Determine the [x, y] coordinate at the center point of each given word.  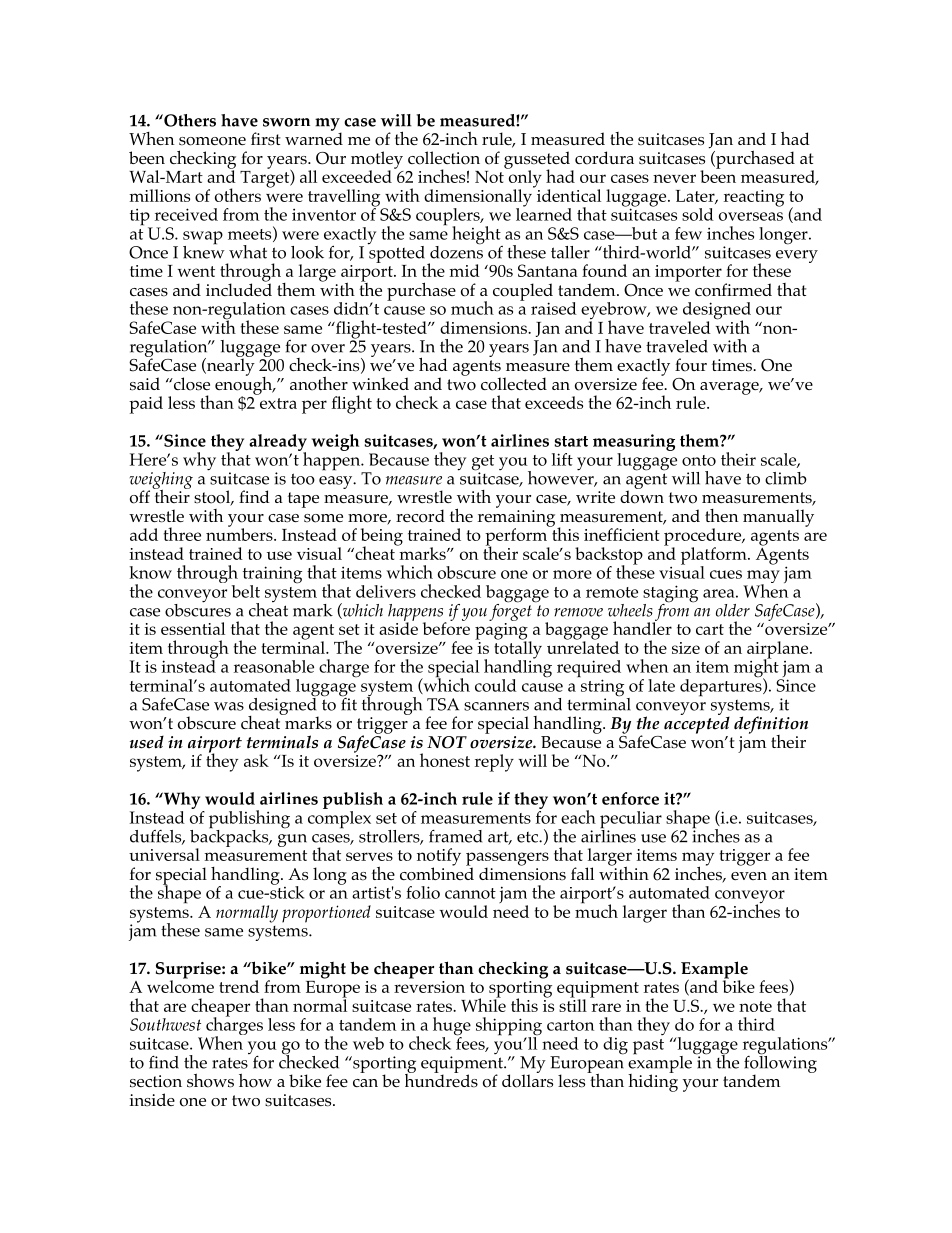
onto [699, 460]
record [420, 516]
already [278, 443]
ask [256, 760]
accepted [697, 724]
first [266, 139]
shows [210, 1080]
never [674, 178]
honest [445, 760]
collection [444, 158]
